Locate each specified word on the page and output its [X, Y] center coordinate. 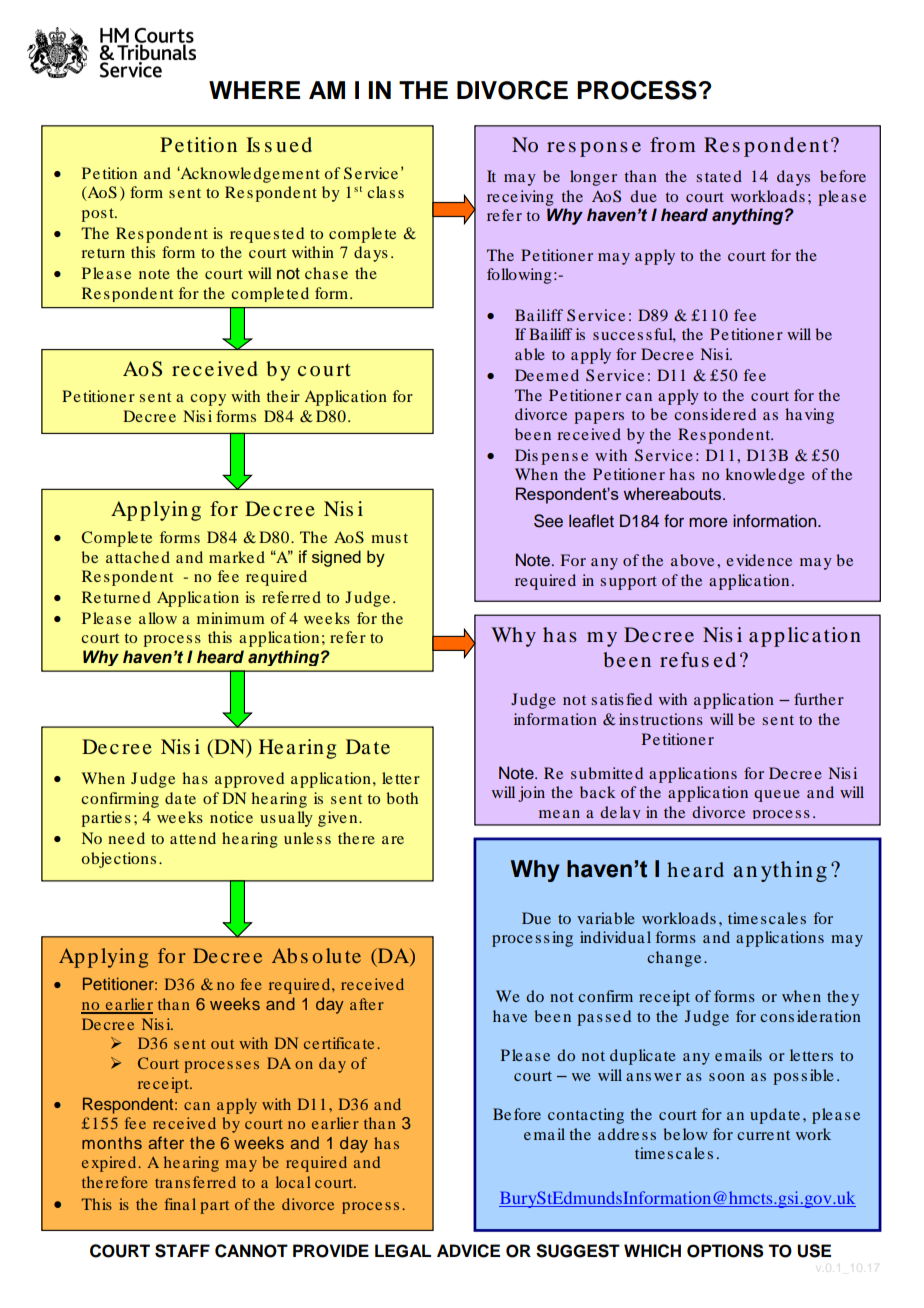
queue [777, 796]
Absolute [316, 955]
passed [604, 1018]
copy [208, 400]
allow [158, 618]
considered [715, 414]
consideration [810, 1016]
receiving [520, 198]
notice [231, 817]
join [531, 794]
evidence [759, 560]
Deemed [547, 375]
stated [719, 176]
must [389, 538]
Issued [279, 144]
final [180, 1204]
